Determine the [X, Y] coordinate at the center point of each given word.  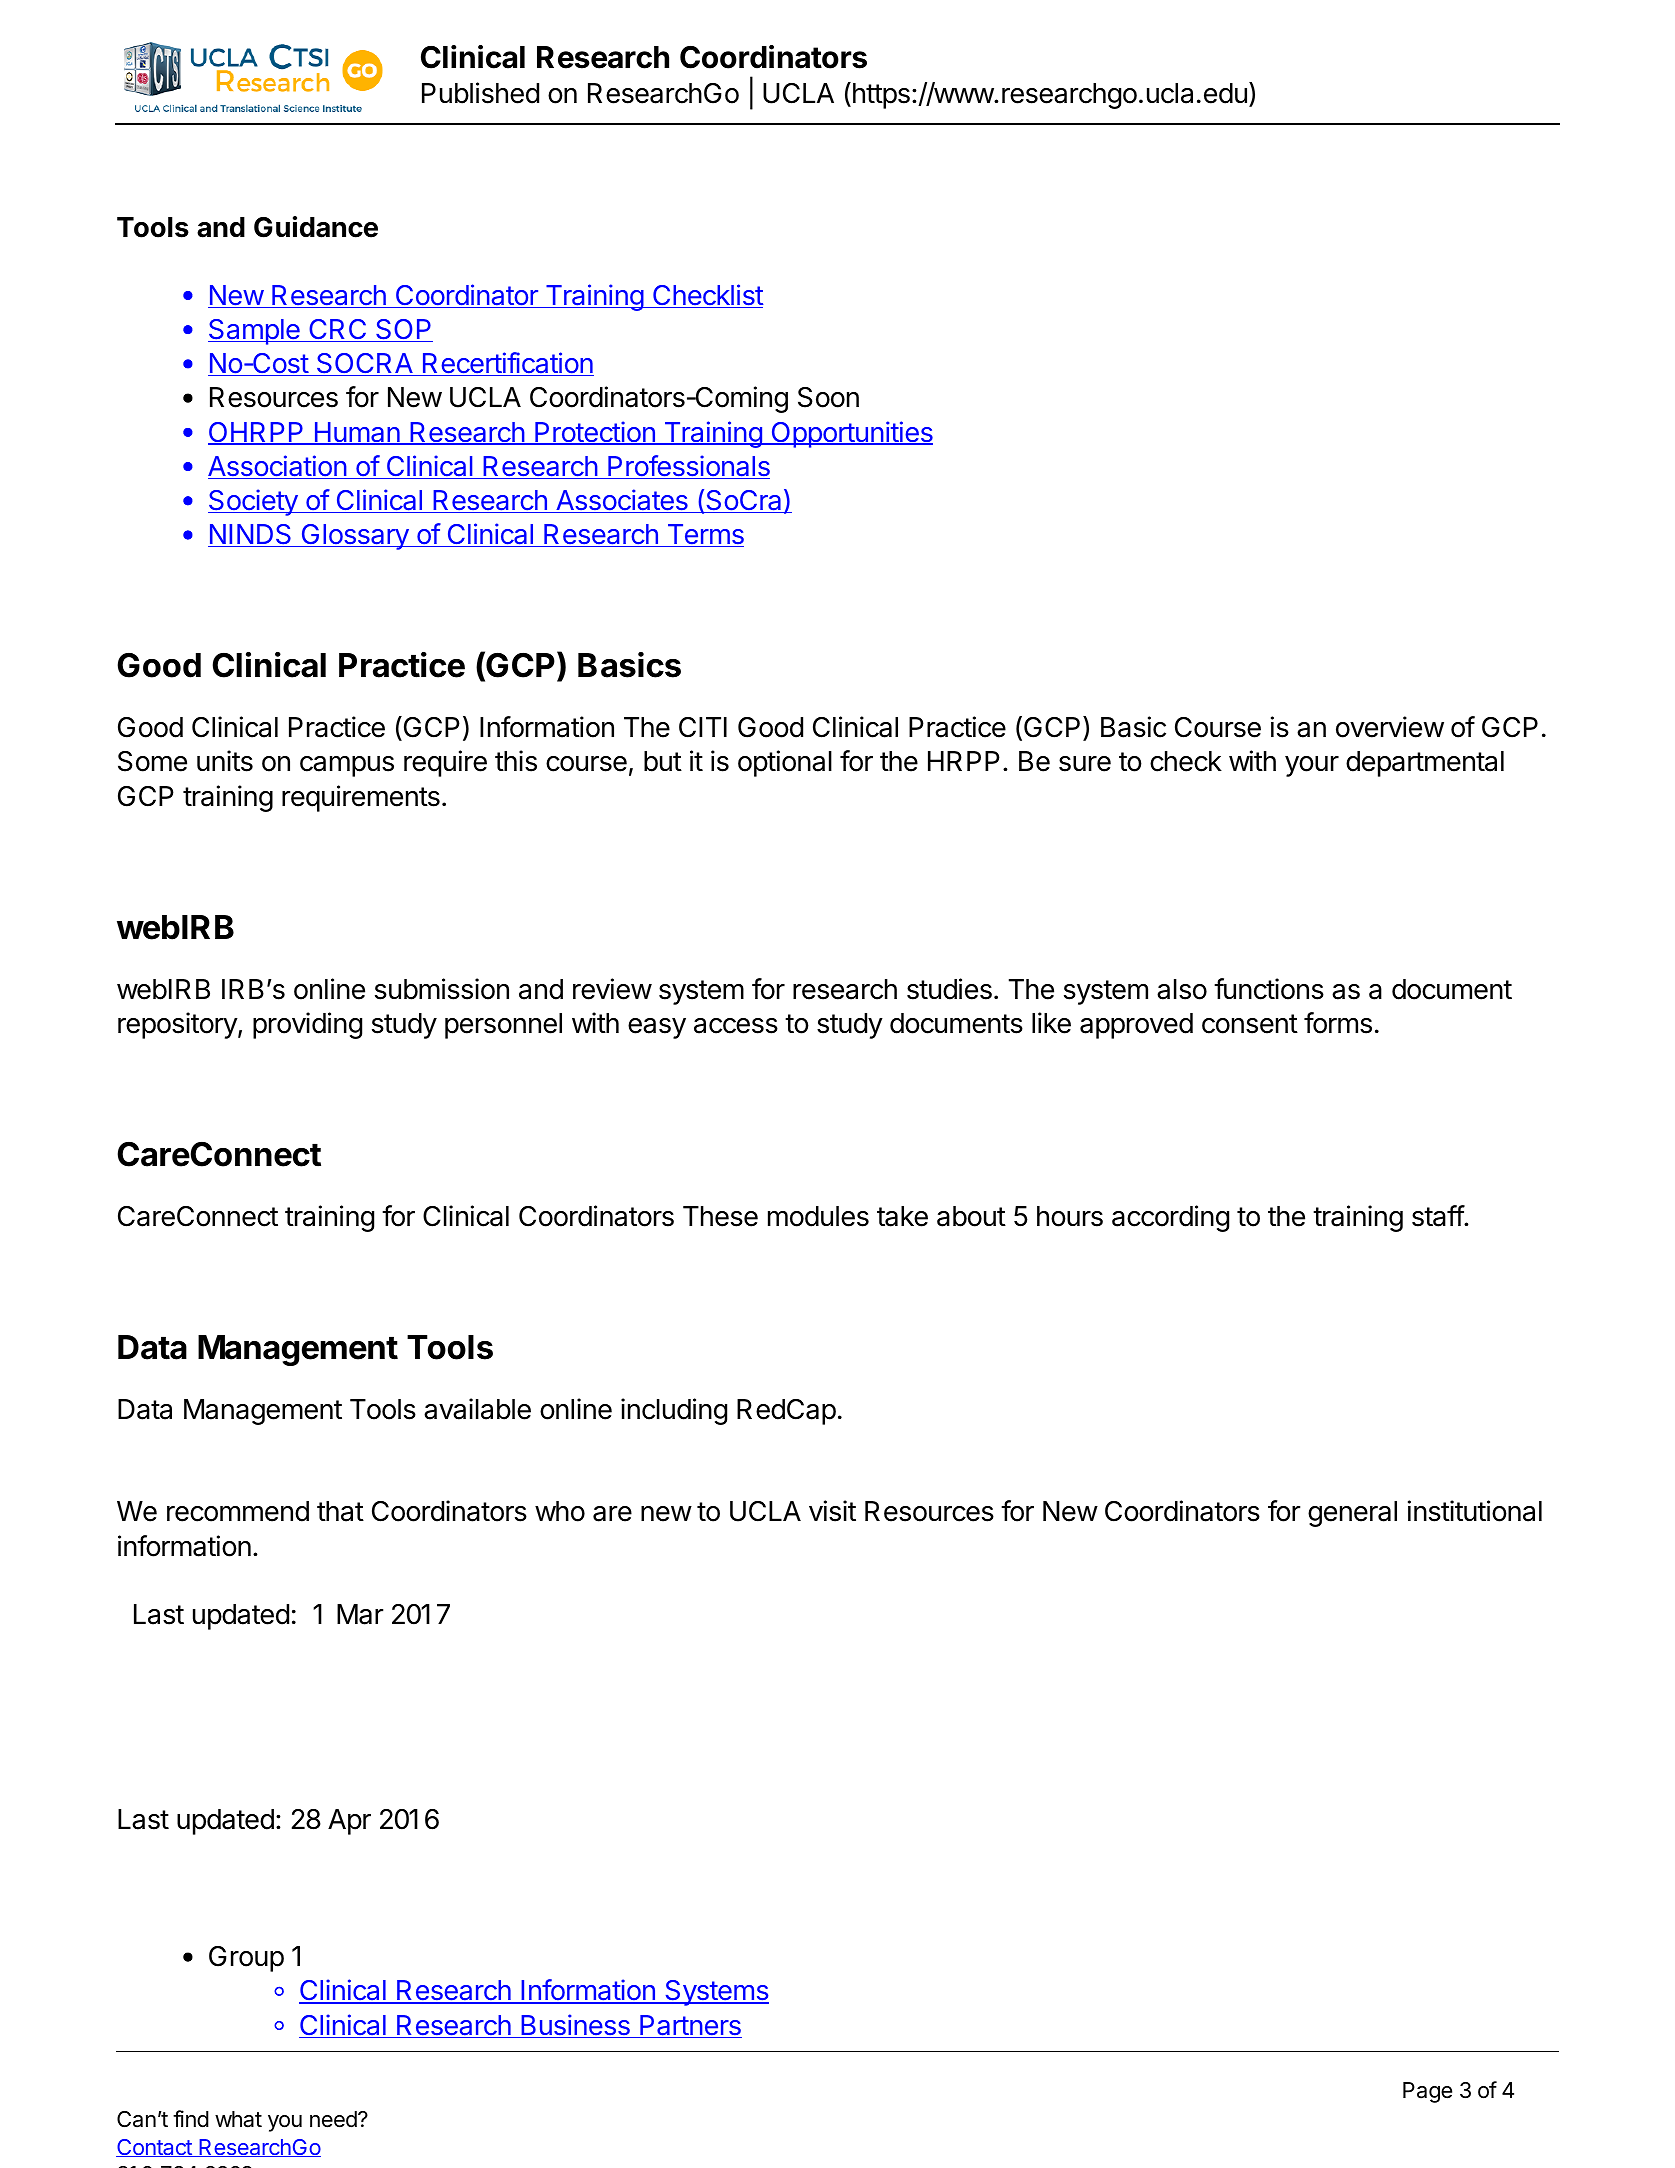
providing [307, 1025]
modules [818, 1216]
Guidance [316, 227]
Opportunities [851, 434]
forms [1338, 1023]
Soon [828, 397]
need [334, 2119]
